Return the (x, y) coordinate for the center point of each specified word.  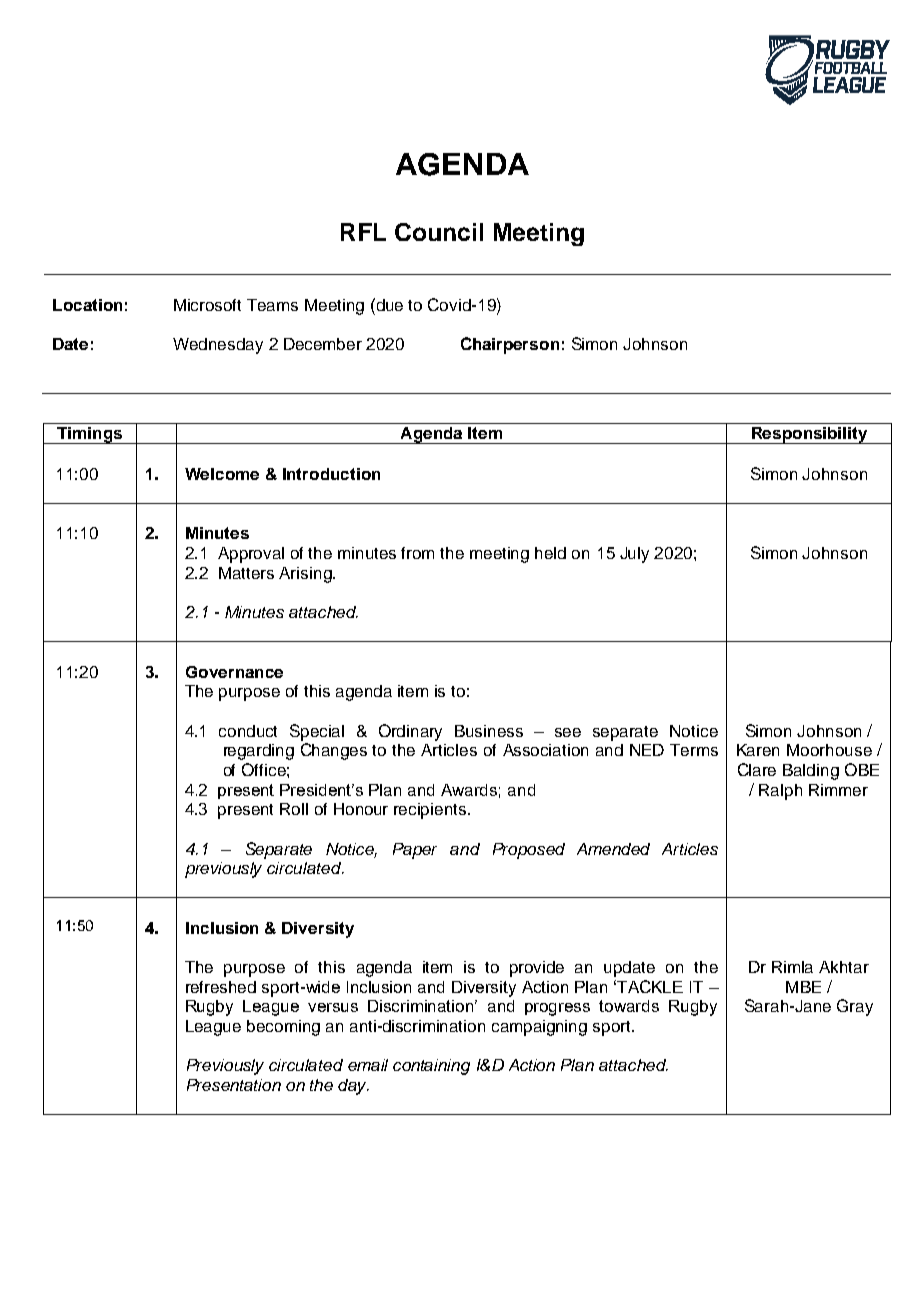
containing (431, 1067)
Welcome (222, 474)
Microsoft (207, 305)
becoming (283, 1028)
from (417, 553)
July (634, 555)
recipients (431, 811)
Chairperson (510, 345)
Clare (757, 769)
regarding (259, 752)
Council (439, 232)
